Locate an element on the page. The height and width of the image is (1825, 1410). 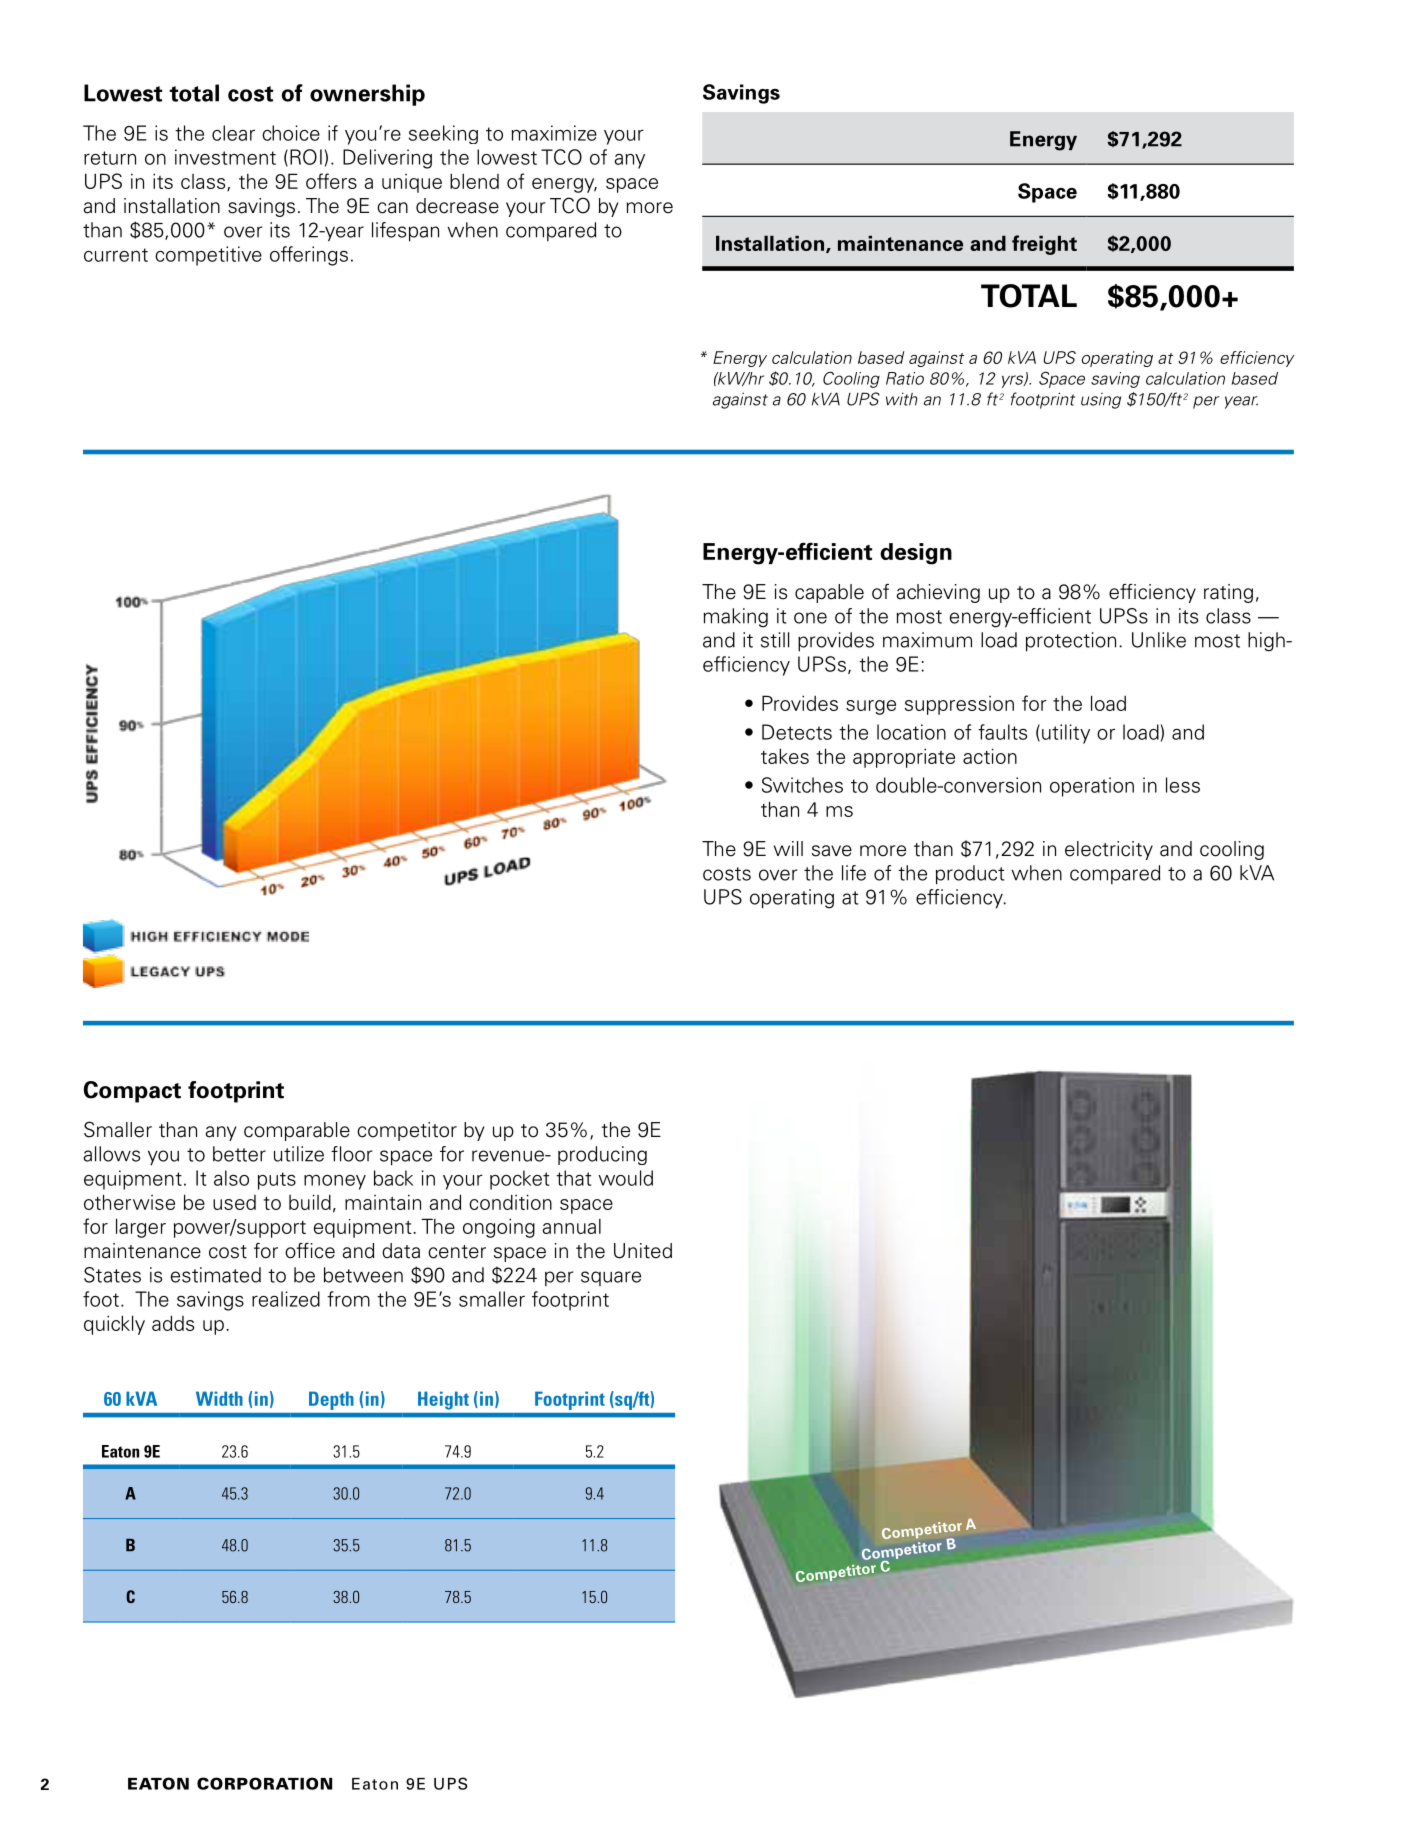
using is located at coordinates (1101, 401).
